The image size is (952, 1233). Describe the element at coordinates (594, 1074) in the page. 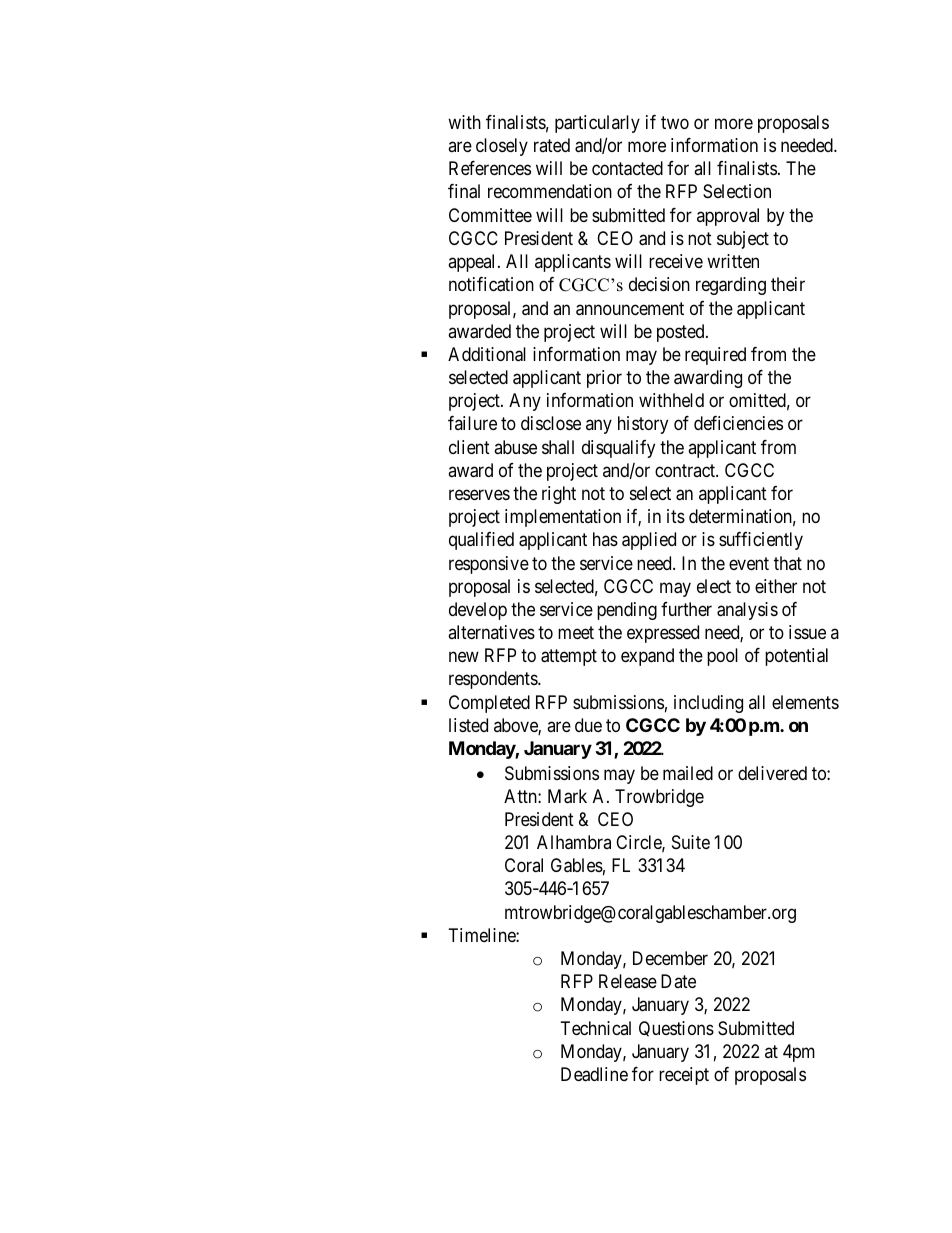

I see `Deadline` at that location.
